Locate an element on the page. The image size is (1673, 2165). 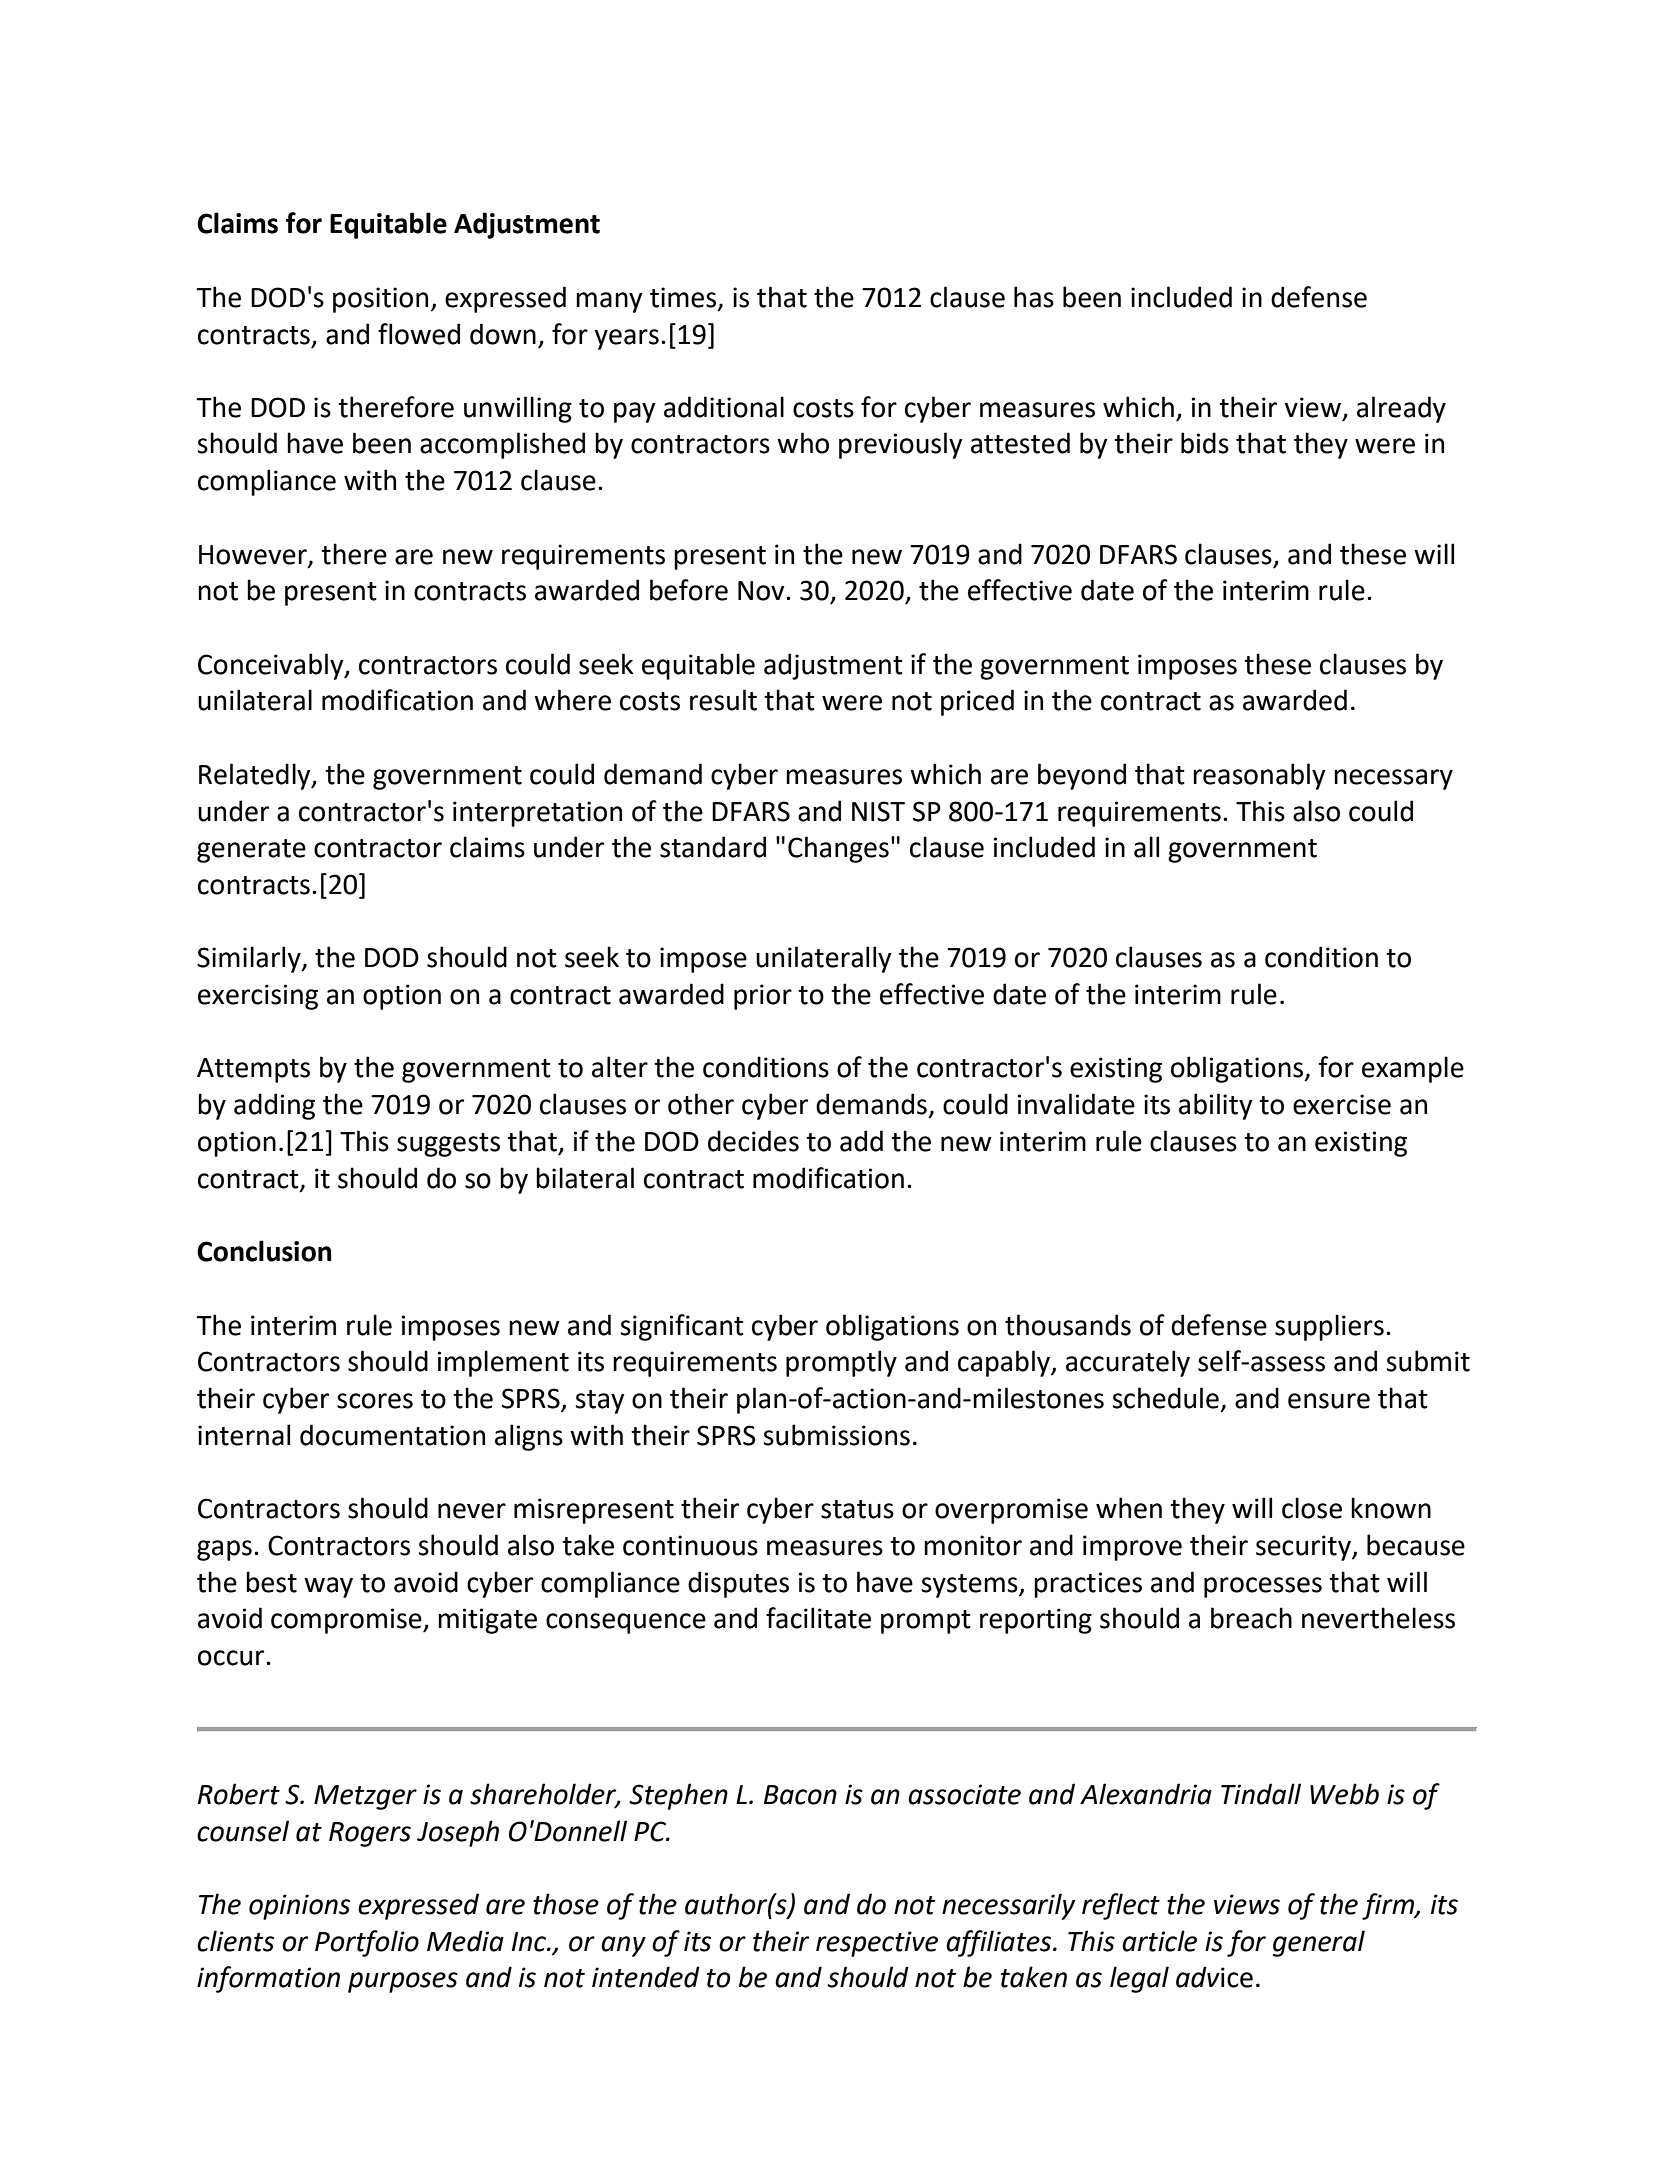
already is located at coordinates (1401, 409).
